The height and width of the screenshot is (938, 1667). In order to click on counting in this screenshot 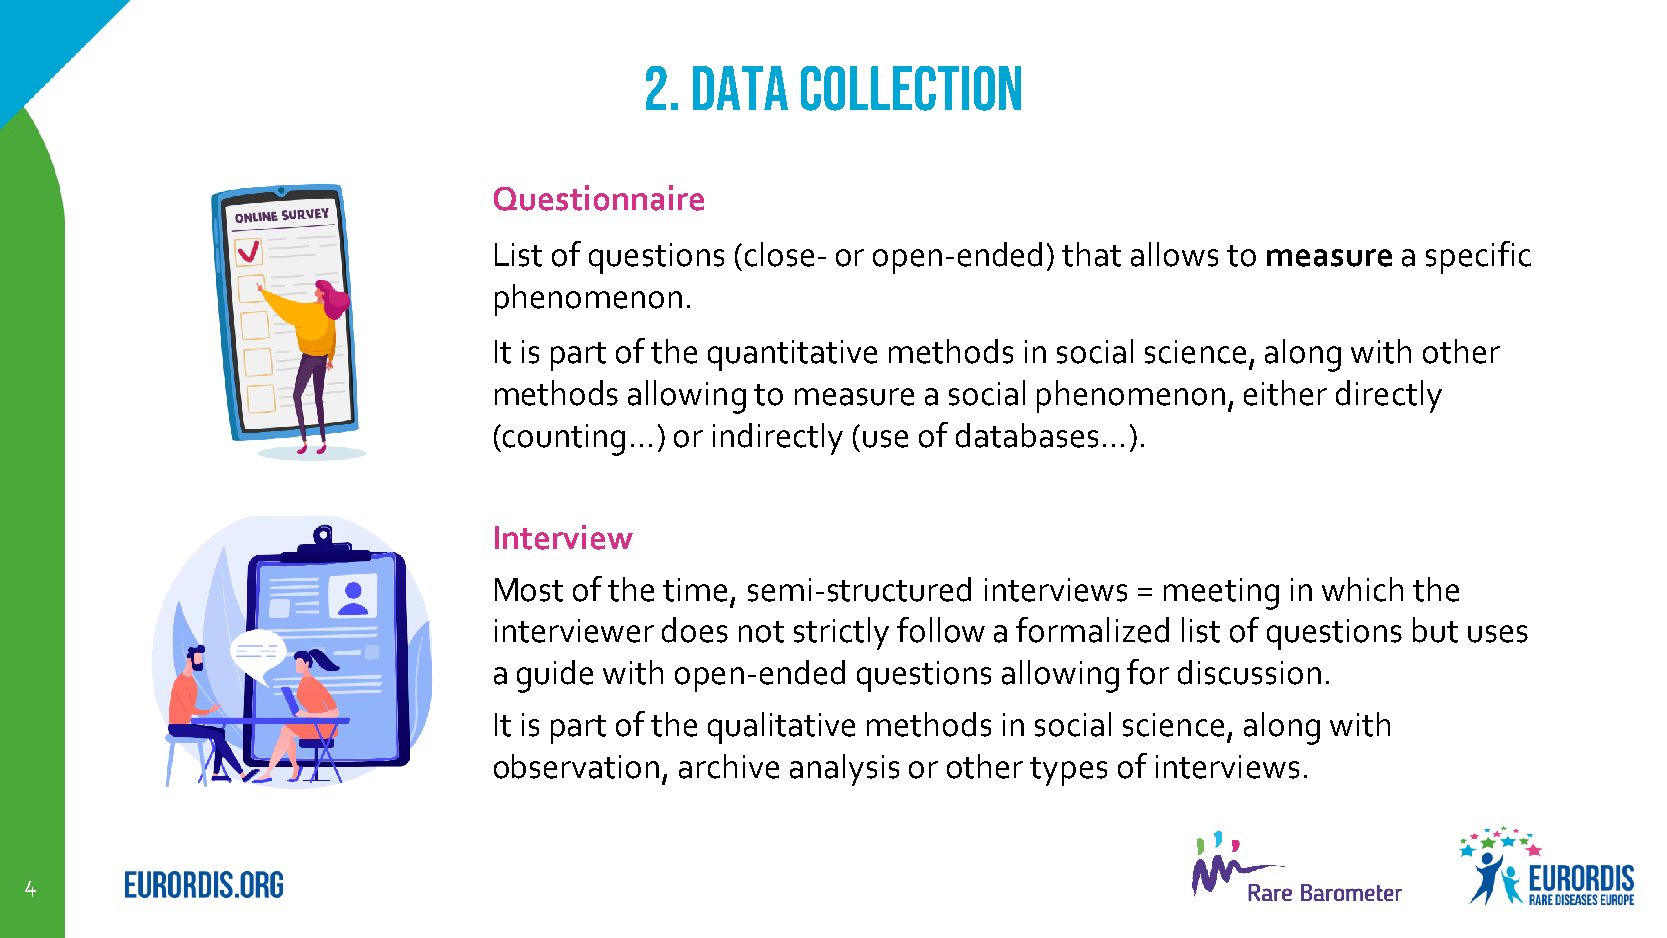, I will do `click(564, 440)`.
